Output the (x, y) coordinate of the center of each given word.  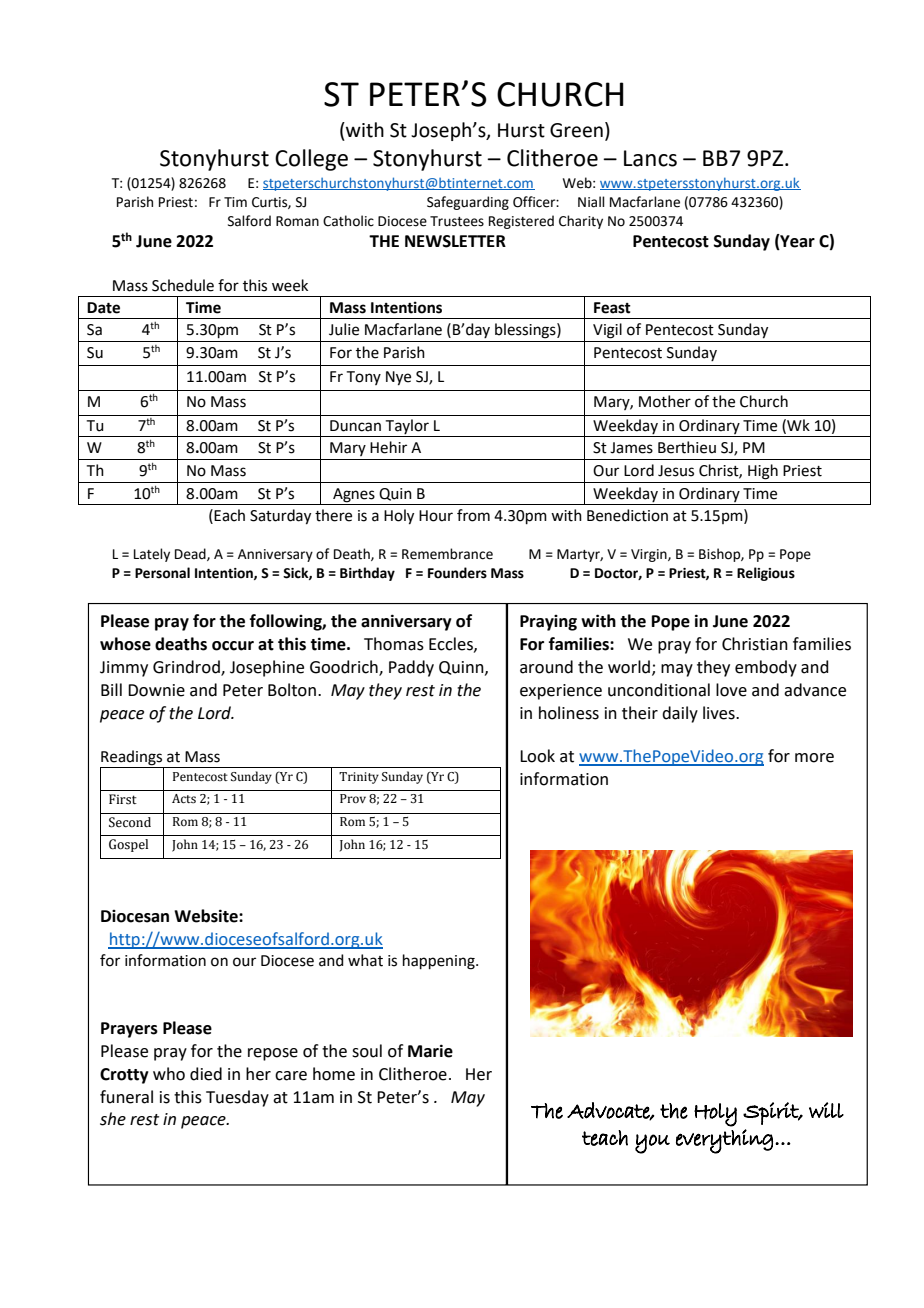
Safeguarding (468, 203)
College (311, 160)
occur (233, 646)
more (814, 758)
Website (207, 916)
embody (766, 668)
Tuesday (237, 1098)
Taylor (407, 428)
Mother (665, 401)
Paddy (411, 668)
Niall (591, 202)
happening (440, 962)
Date (103, 308)
